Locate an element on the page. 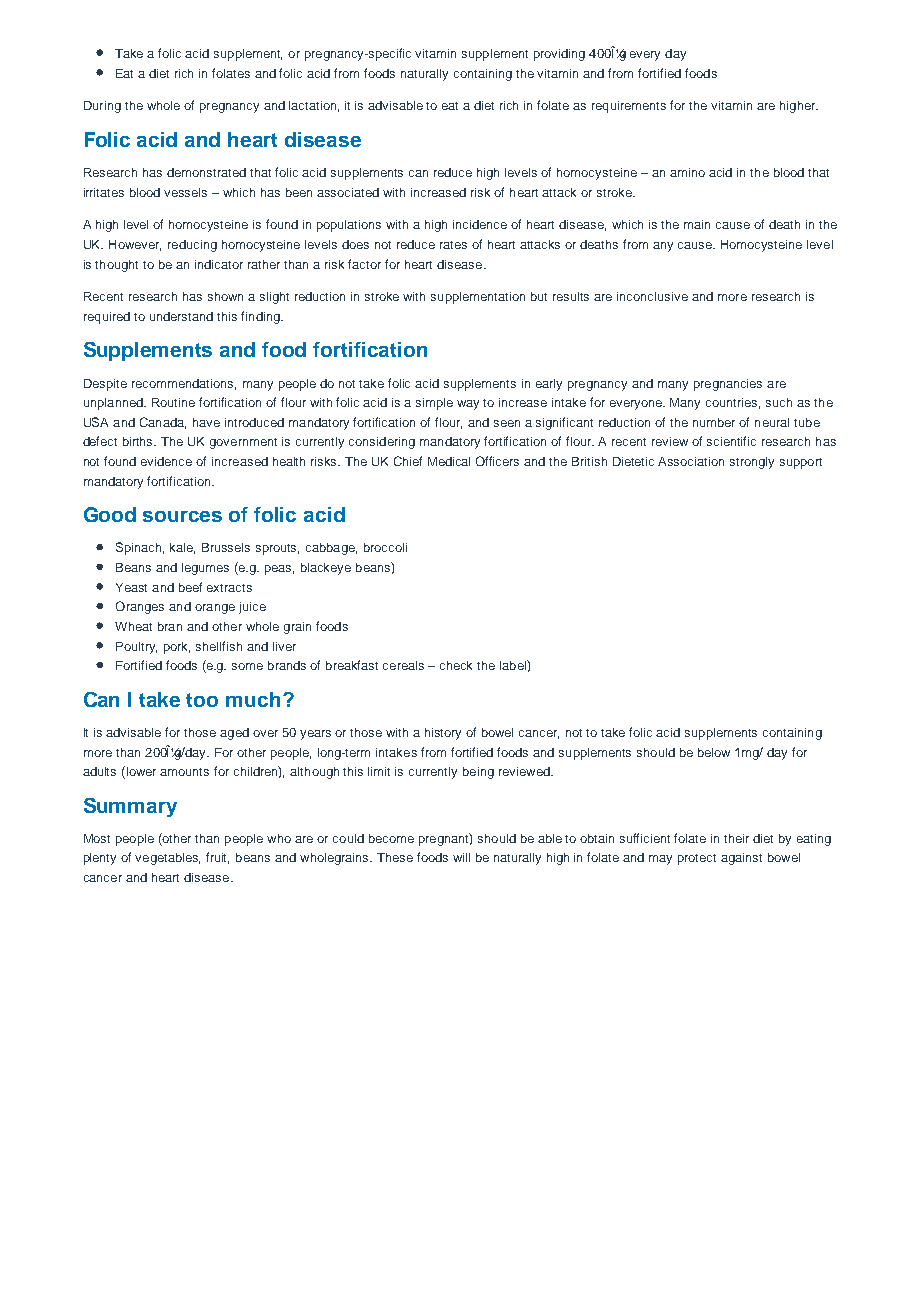 The height and width of the image is (1308, 924). Medical is located at coordinates (449, 461).
